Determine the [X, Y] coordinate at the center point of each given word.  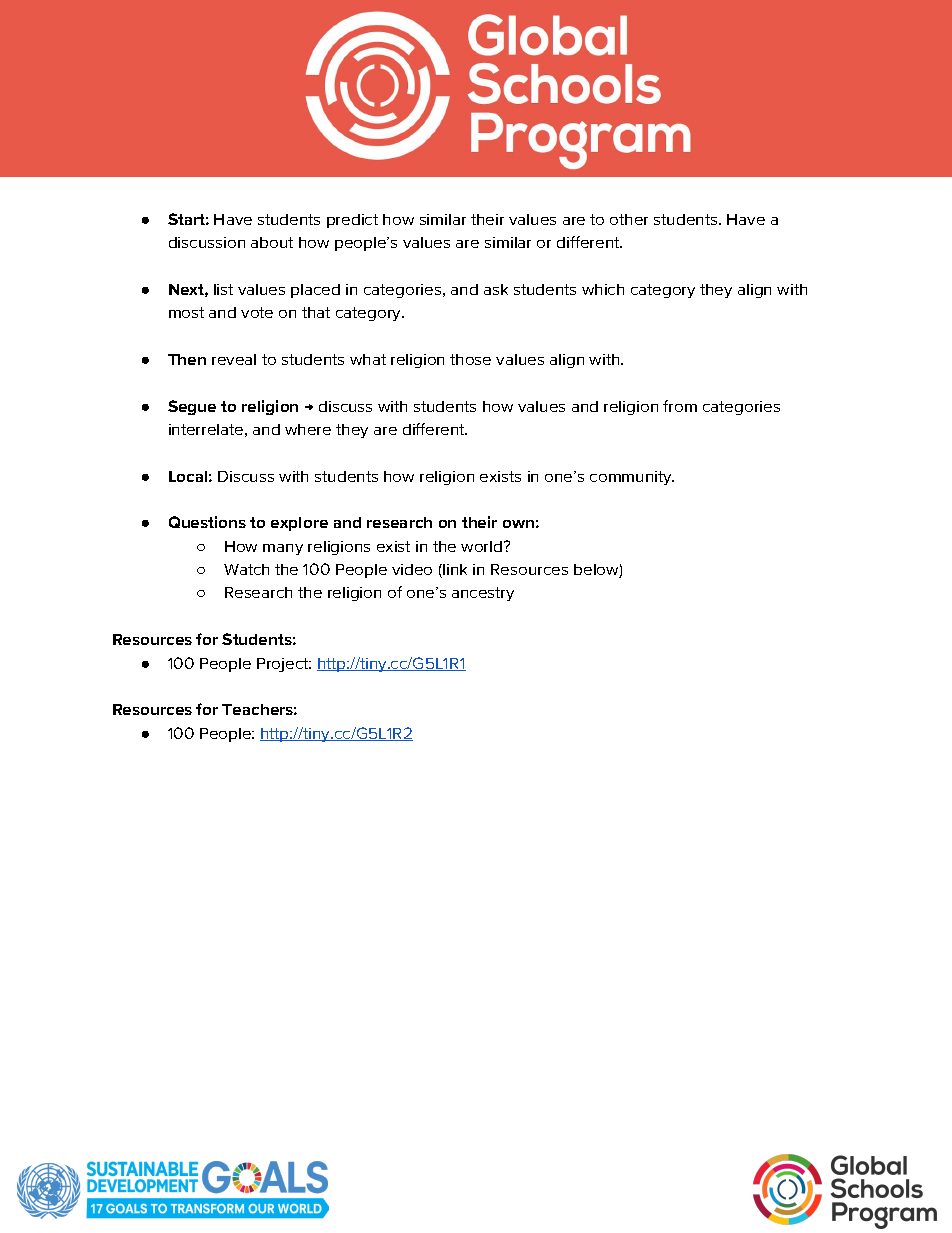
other [629, 219]
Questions [207, 522]
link [454, 571]
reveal [234, 359]
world [481, 546]
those [470, 359]
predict [352, 221]
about [272, 242]
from [680, 406]
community [632, 478]
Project [284, 665]
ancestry [483, 594]
